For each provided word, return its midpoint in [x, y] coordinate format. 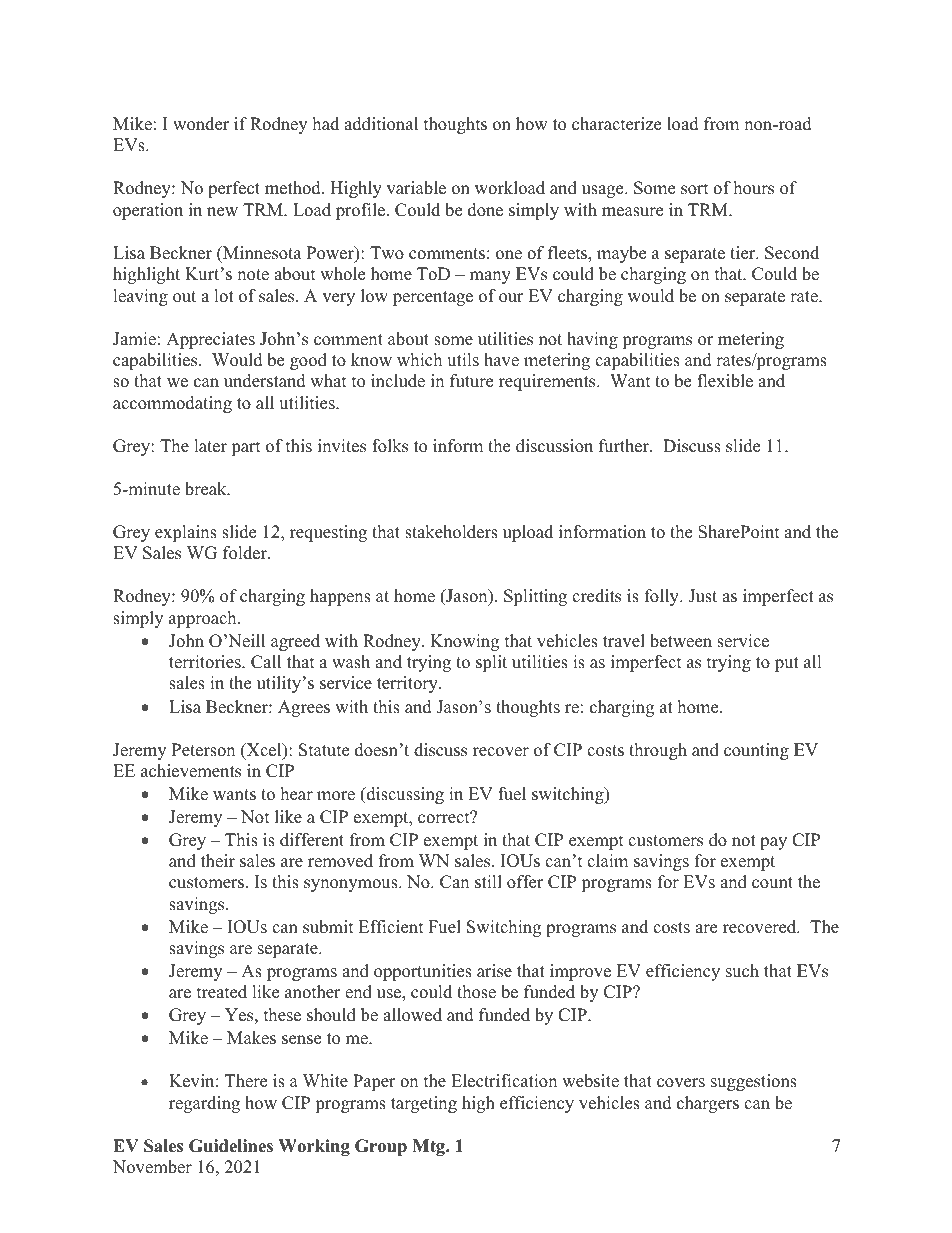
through [658, 751]
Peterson [203, 750]
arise [494, 971]
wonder [201, 124]
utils [463, 360]
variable [416, 188]
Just [702, 596]
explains [186, 533]
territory [408, 684]
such [742, 971]
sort [695, 189]
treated [222, 992]
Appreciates [210, 340]
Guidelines [231, 1146]
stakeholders [451, 532]
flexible [725, 381]
